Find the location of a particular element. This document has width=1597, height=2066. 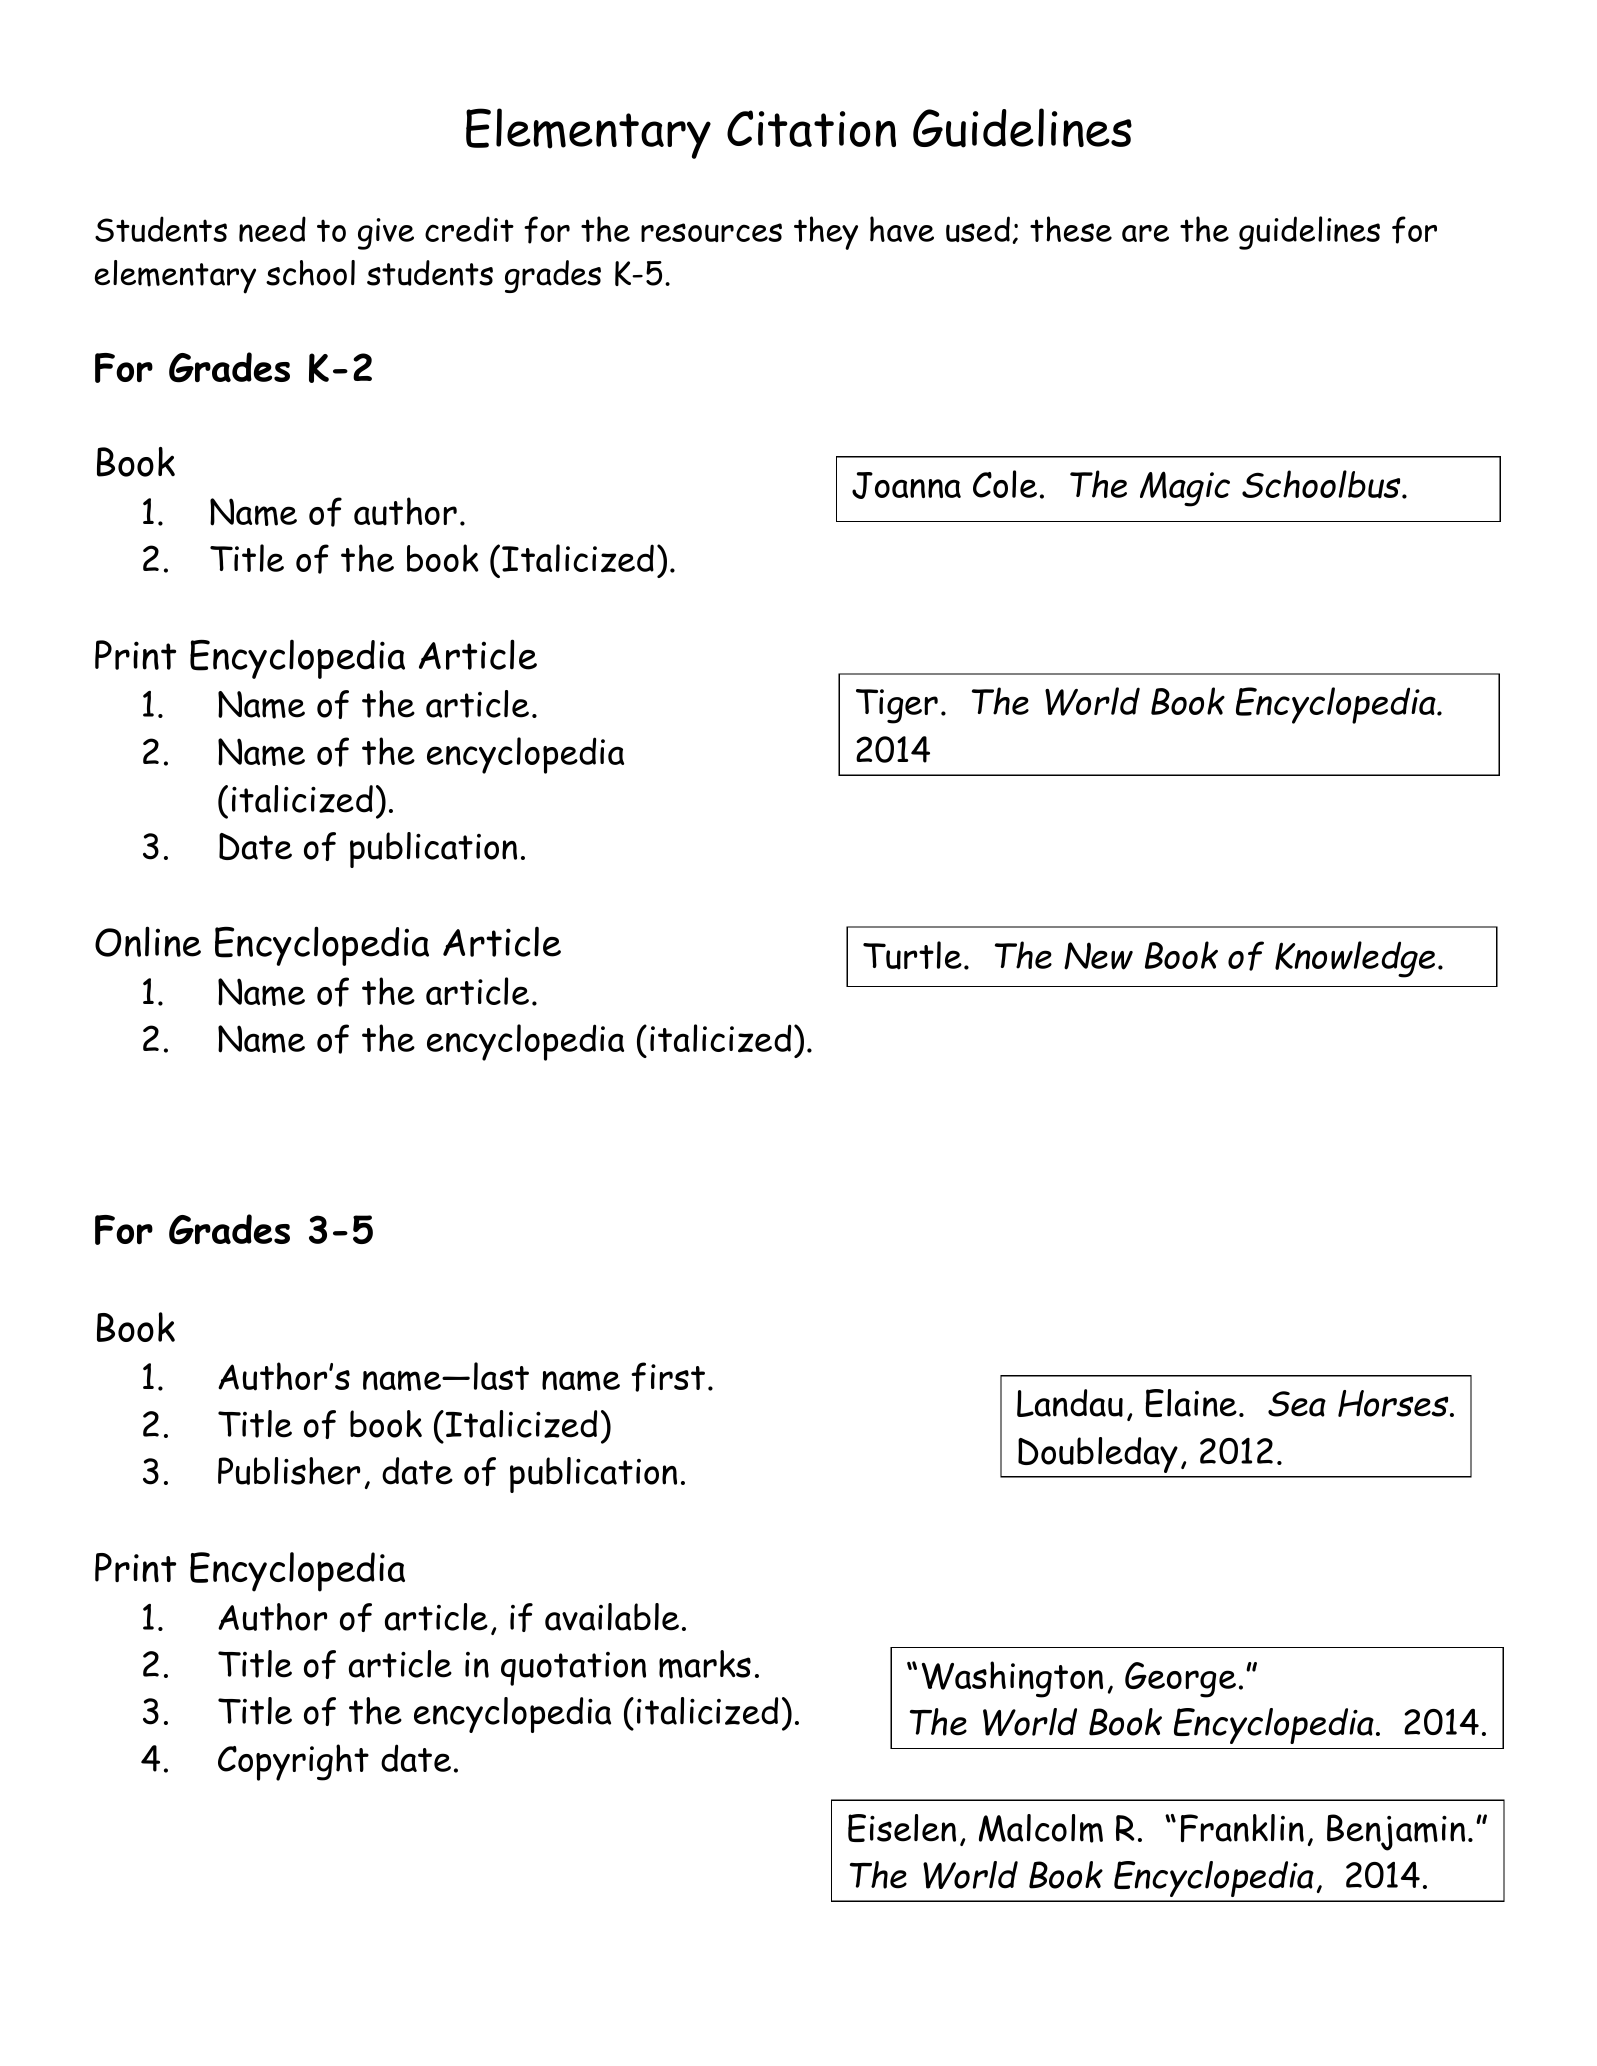

first is located at coordinates (668, 1377).
